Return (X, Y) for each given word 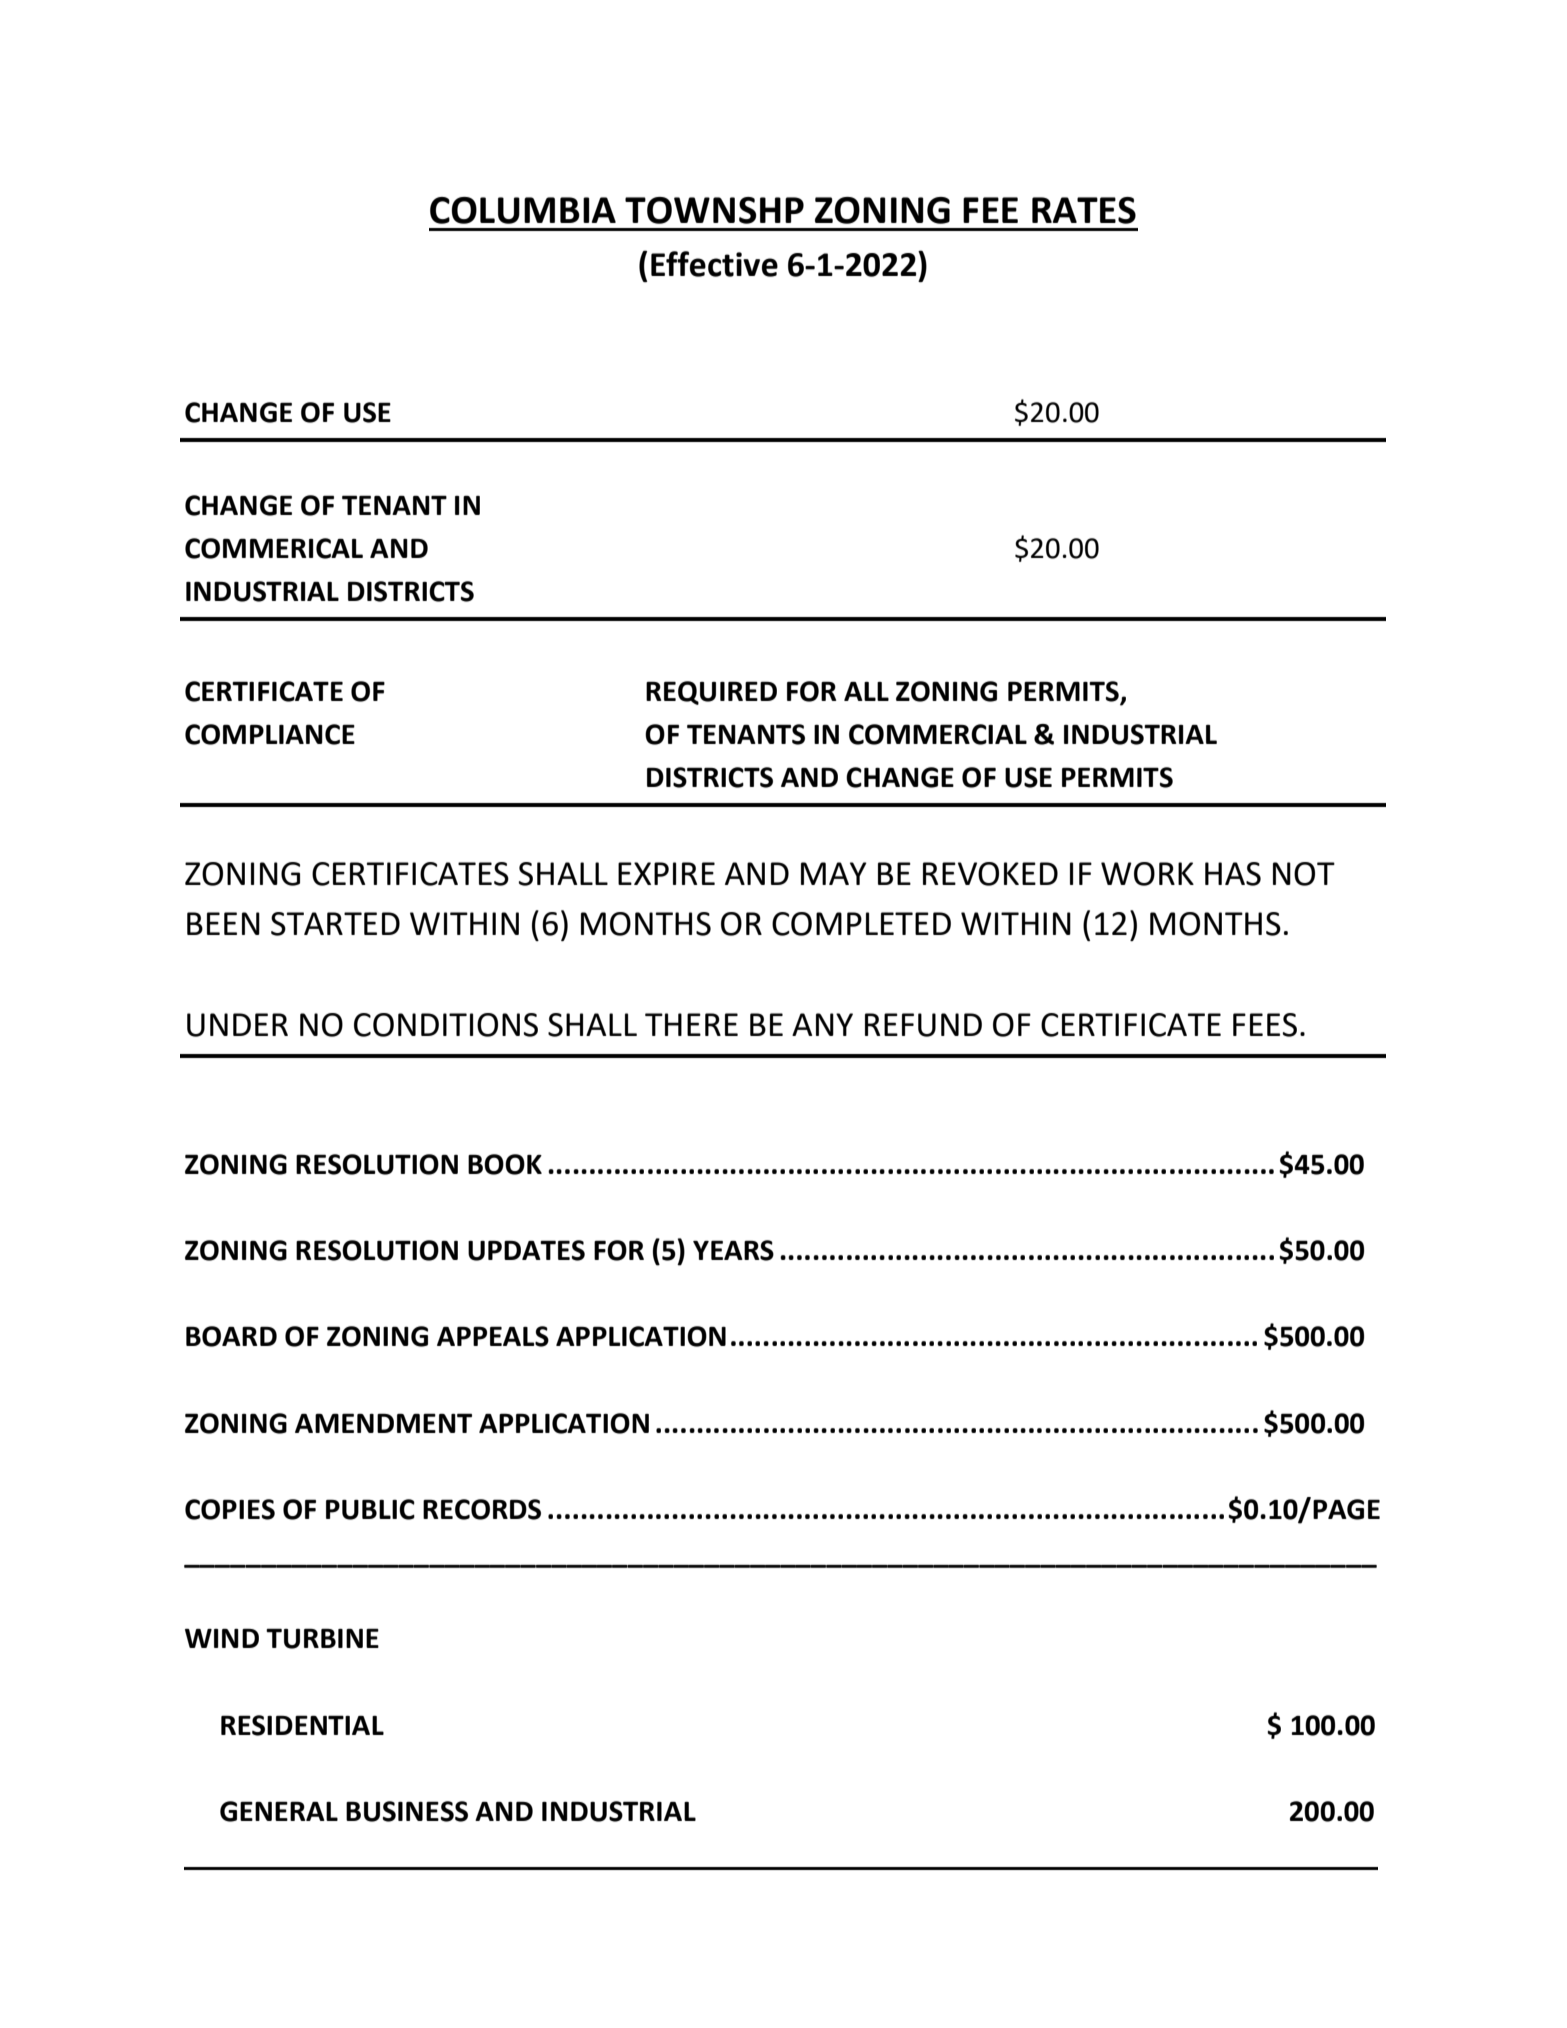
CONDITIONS (446, 1025)
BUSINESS (407, 1811)
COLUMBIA (523, 210)
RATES (1084, 210)
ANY (822, 1024)
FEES (1265, 1025)
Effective (714, 264)
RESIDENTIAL (302, 1725)
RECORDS (482, 1509)
